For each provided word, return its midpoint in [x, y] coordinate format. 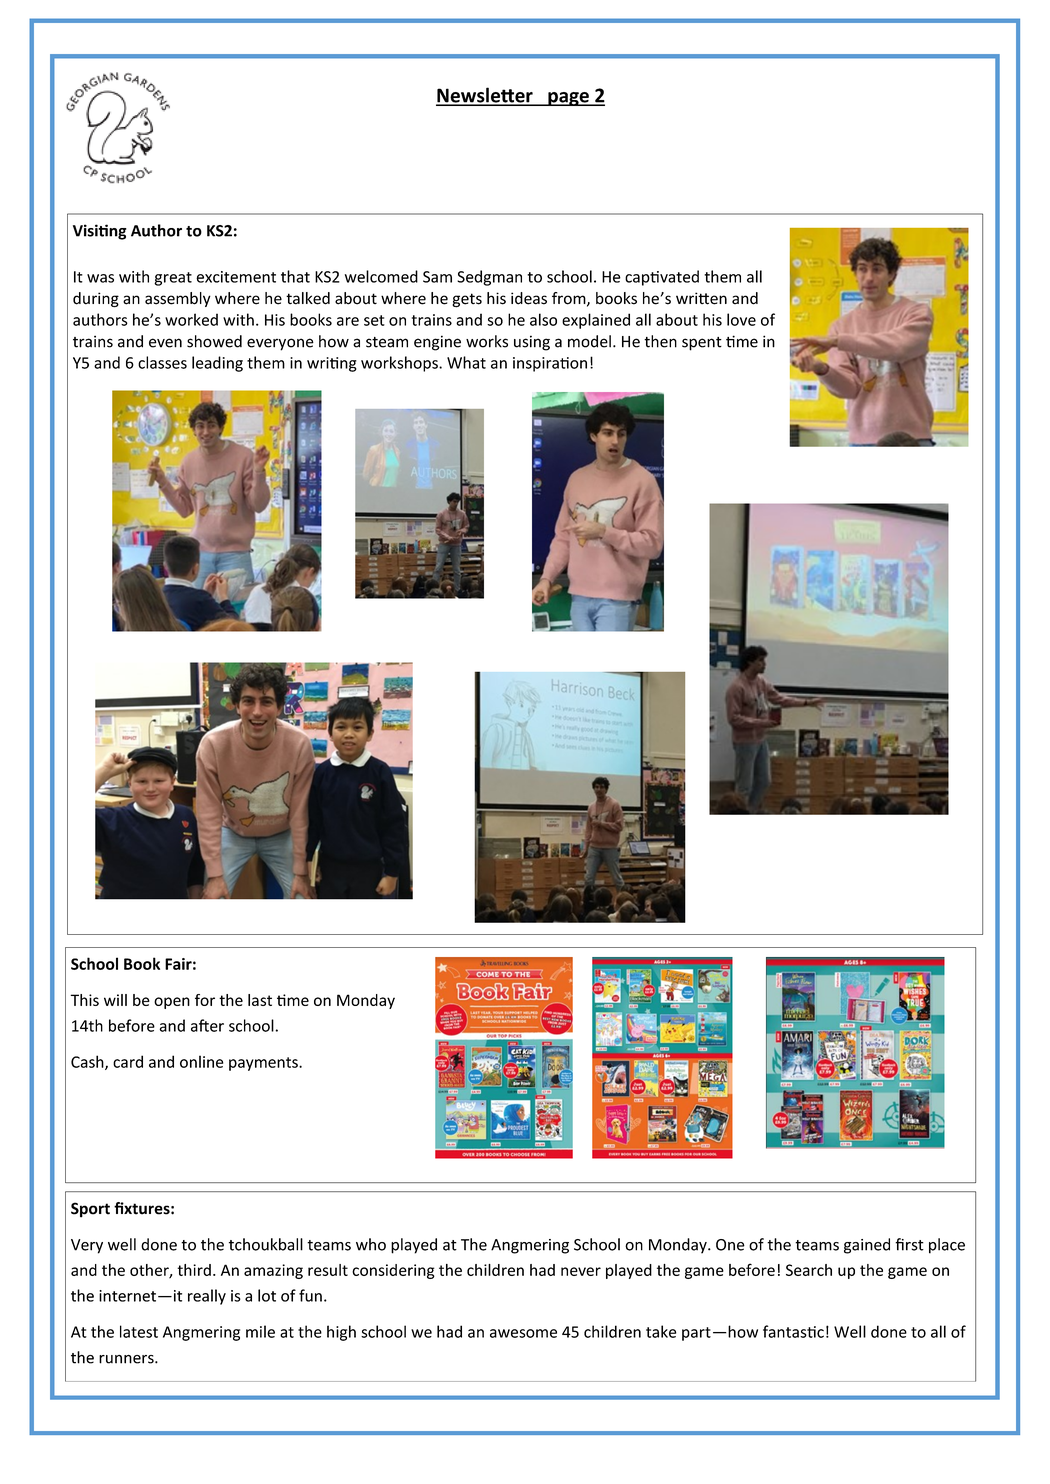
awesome [523, 1333]
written [701, 298]
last [260, 1000]
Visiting [100, 232]
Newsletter [485, 96]
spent [702, 344]
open [172, 1003]
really [207, 1297]
